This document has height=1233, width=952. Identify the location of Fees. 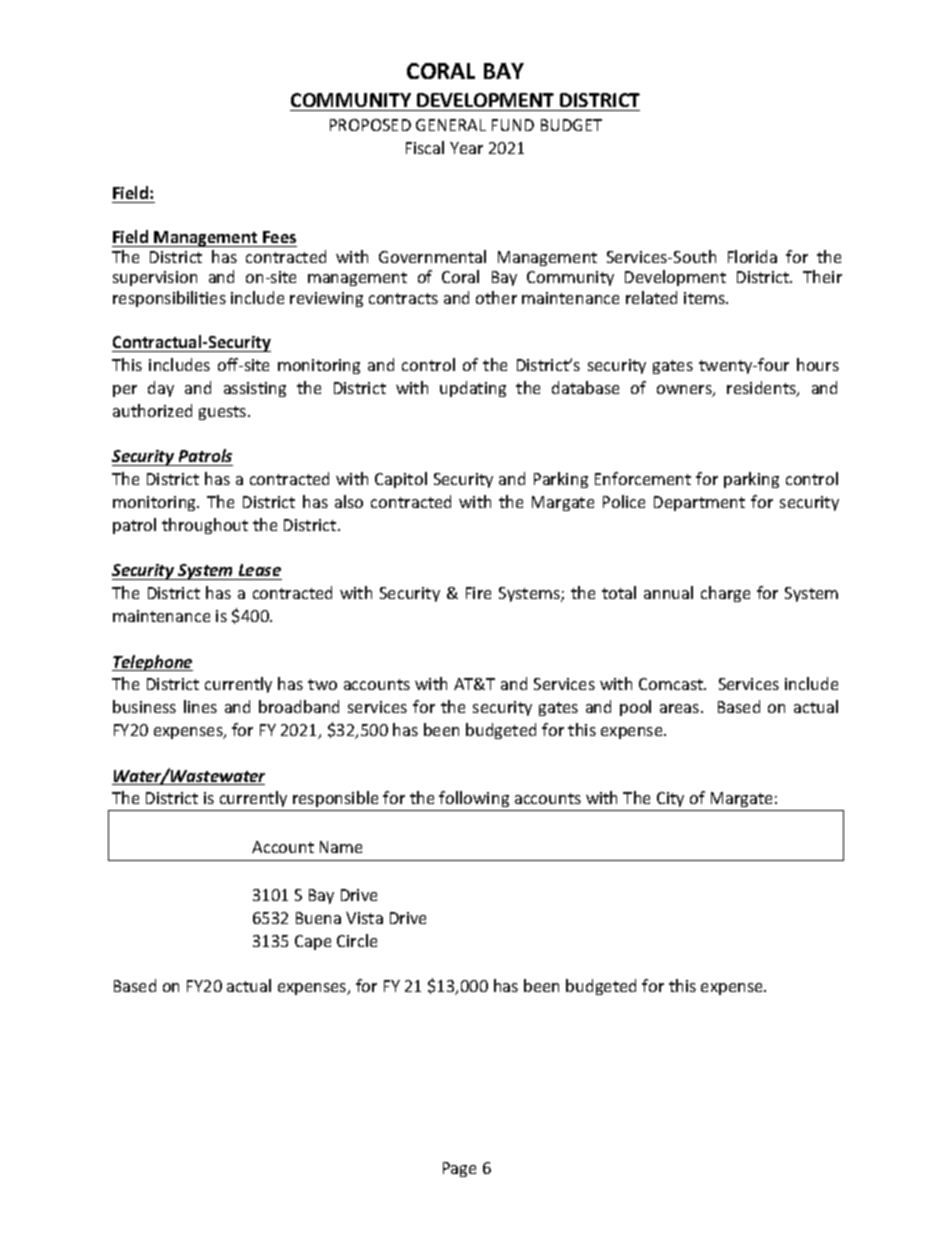
(279, 237).
